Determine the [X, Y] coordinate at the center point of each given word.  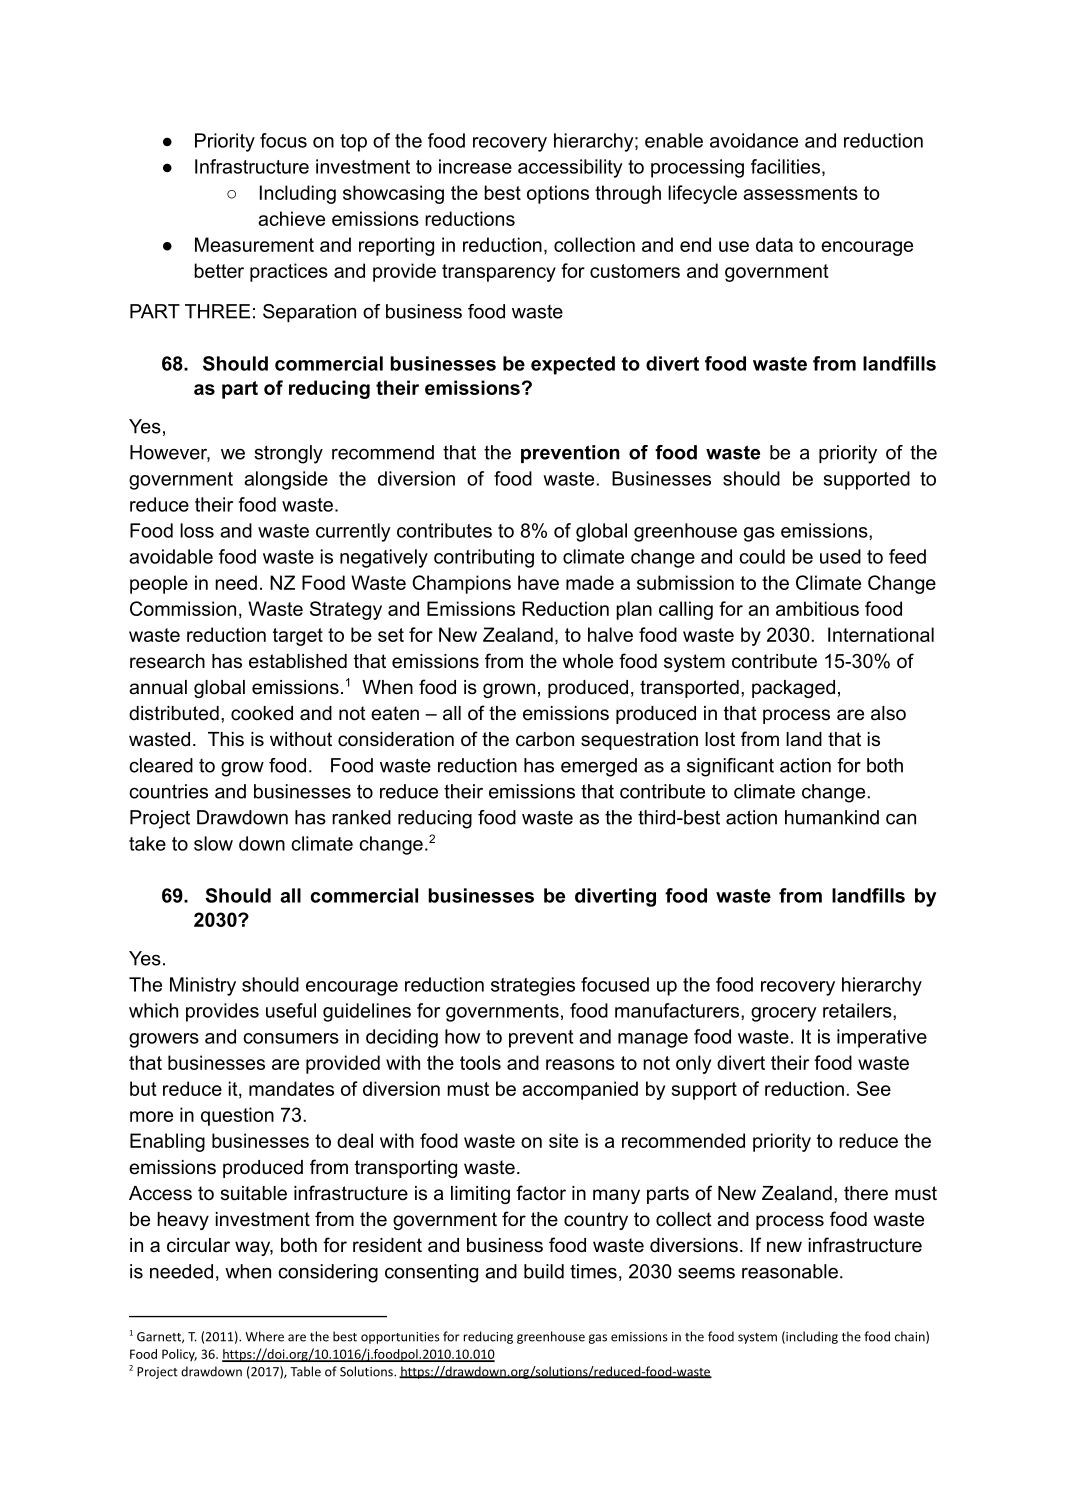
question [237, 1116]
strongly [288, 454]
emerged [599, 767]
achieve [291, 218]
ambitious [817, 608]
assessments [800, 193]
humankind [832, 817]
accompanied [580, 1090]
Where [264, 1336]
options [558, 194]
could [762, 556]
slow [213, 843]
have [538, 582]
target [298, 637]
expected [573, 365]
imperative [882, 1038]
